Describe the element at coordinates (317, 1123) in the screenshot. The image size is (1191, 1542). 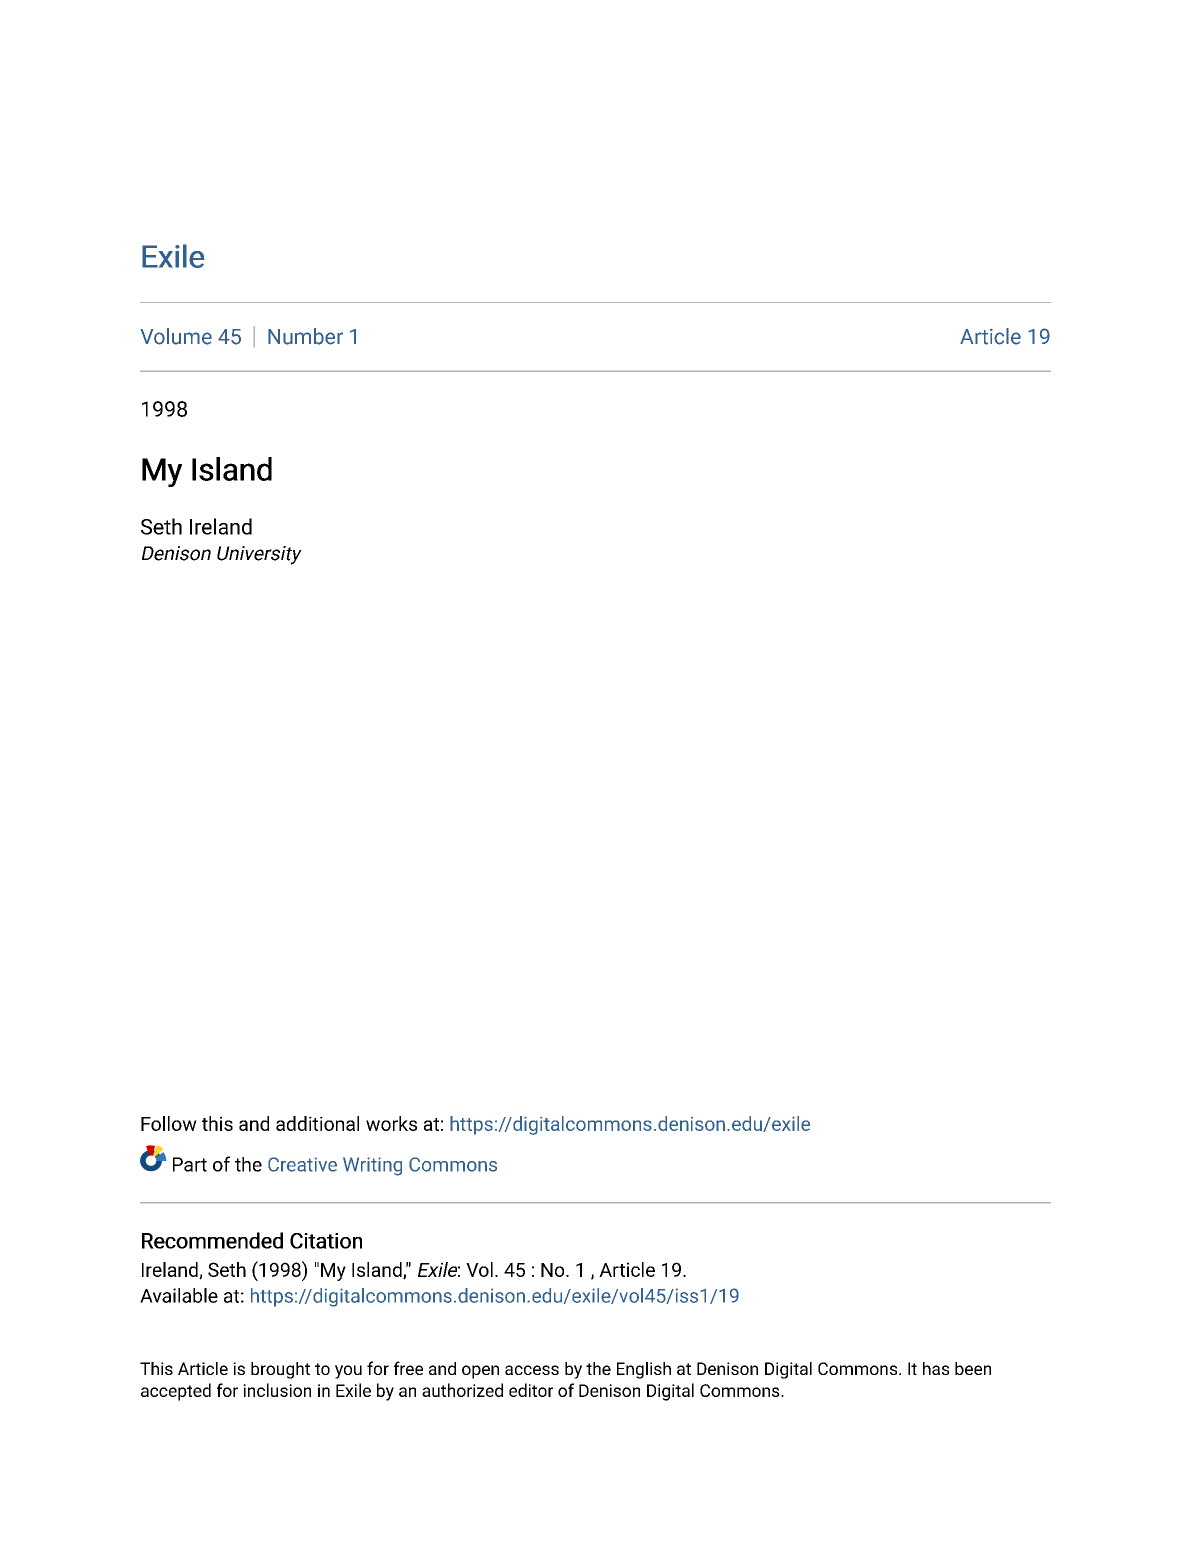
I see `additional` at that location.
